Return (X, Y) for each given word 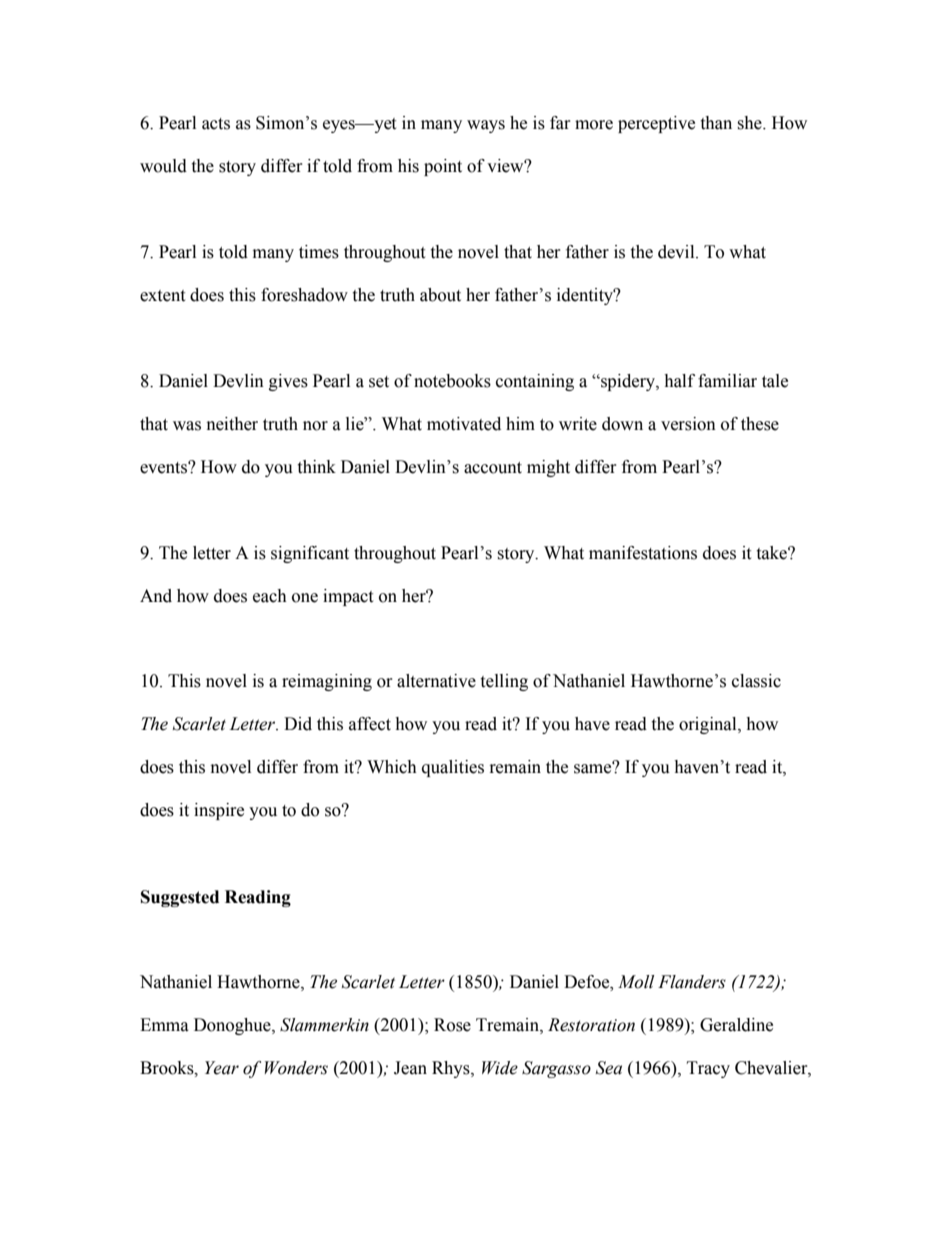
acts (216, 124)
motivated (464, 424)
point (443, 167)
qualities (453, 768)
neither (232, 424)
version (688, 424)
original (709, 725)
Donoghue (233, 1026)
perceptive (656, 124)
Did (298, 724)
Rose (452, 1025)
